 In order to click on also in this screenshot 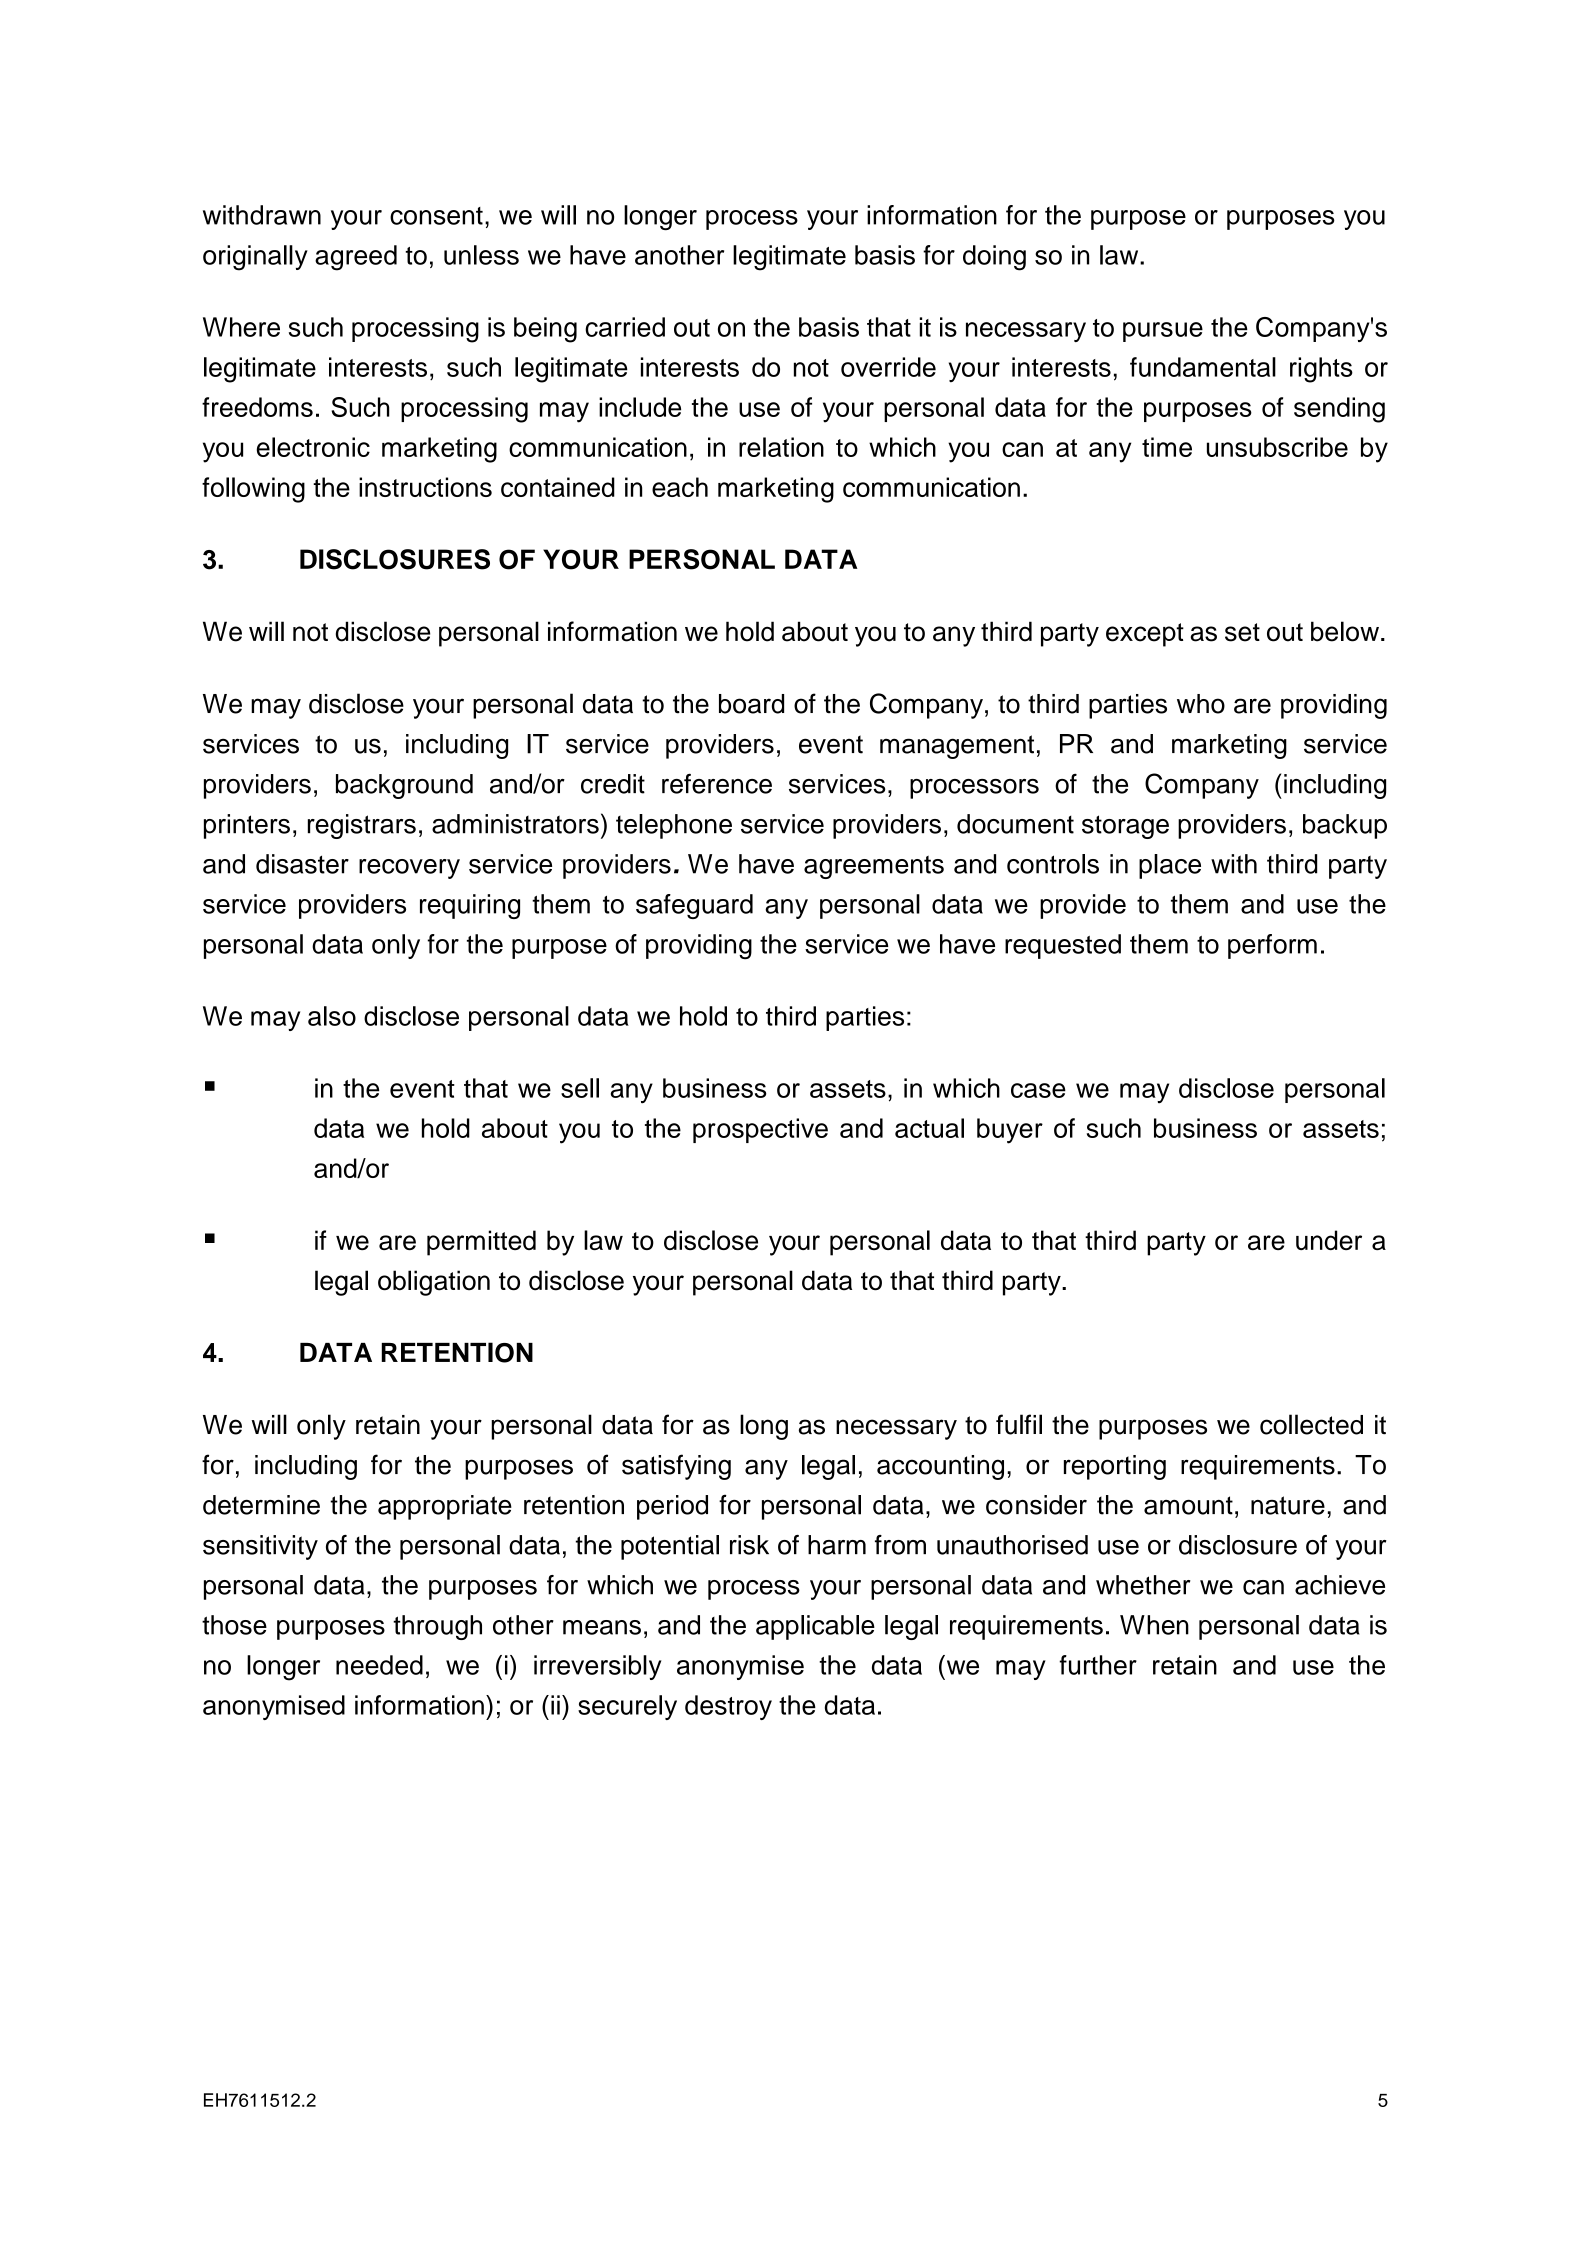, I will do `click(332, 1016)`.
